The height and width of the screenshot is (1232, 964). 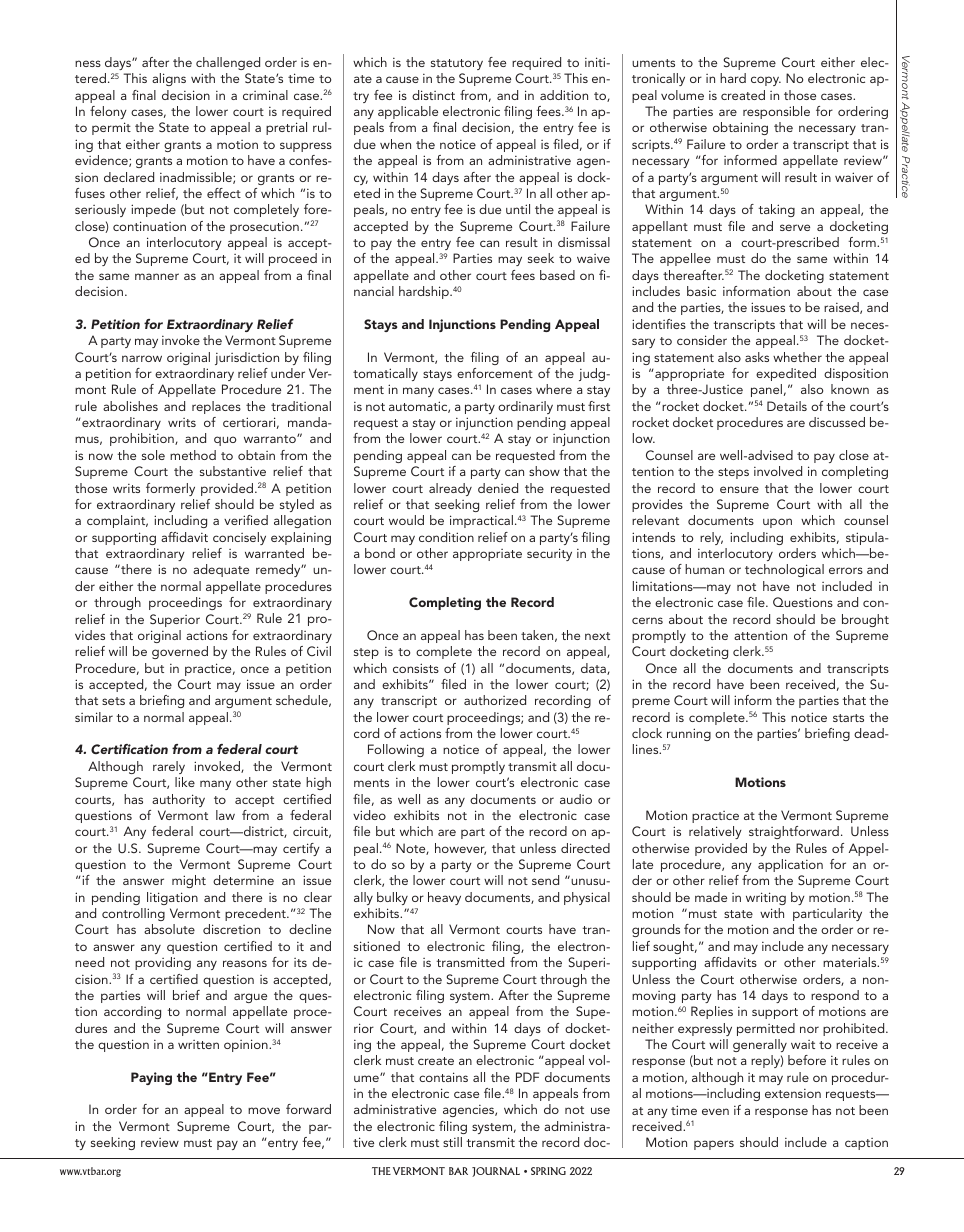 What do you see at coordinates (776, 112) in the screenshot?
I see `responsible` at bounding box center [776, 112].
